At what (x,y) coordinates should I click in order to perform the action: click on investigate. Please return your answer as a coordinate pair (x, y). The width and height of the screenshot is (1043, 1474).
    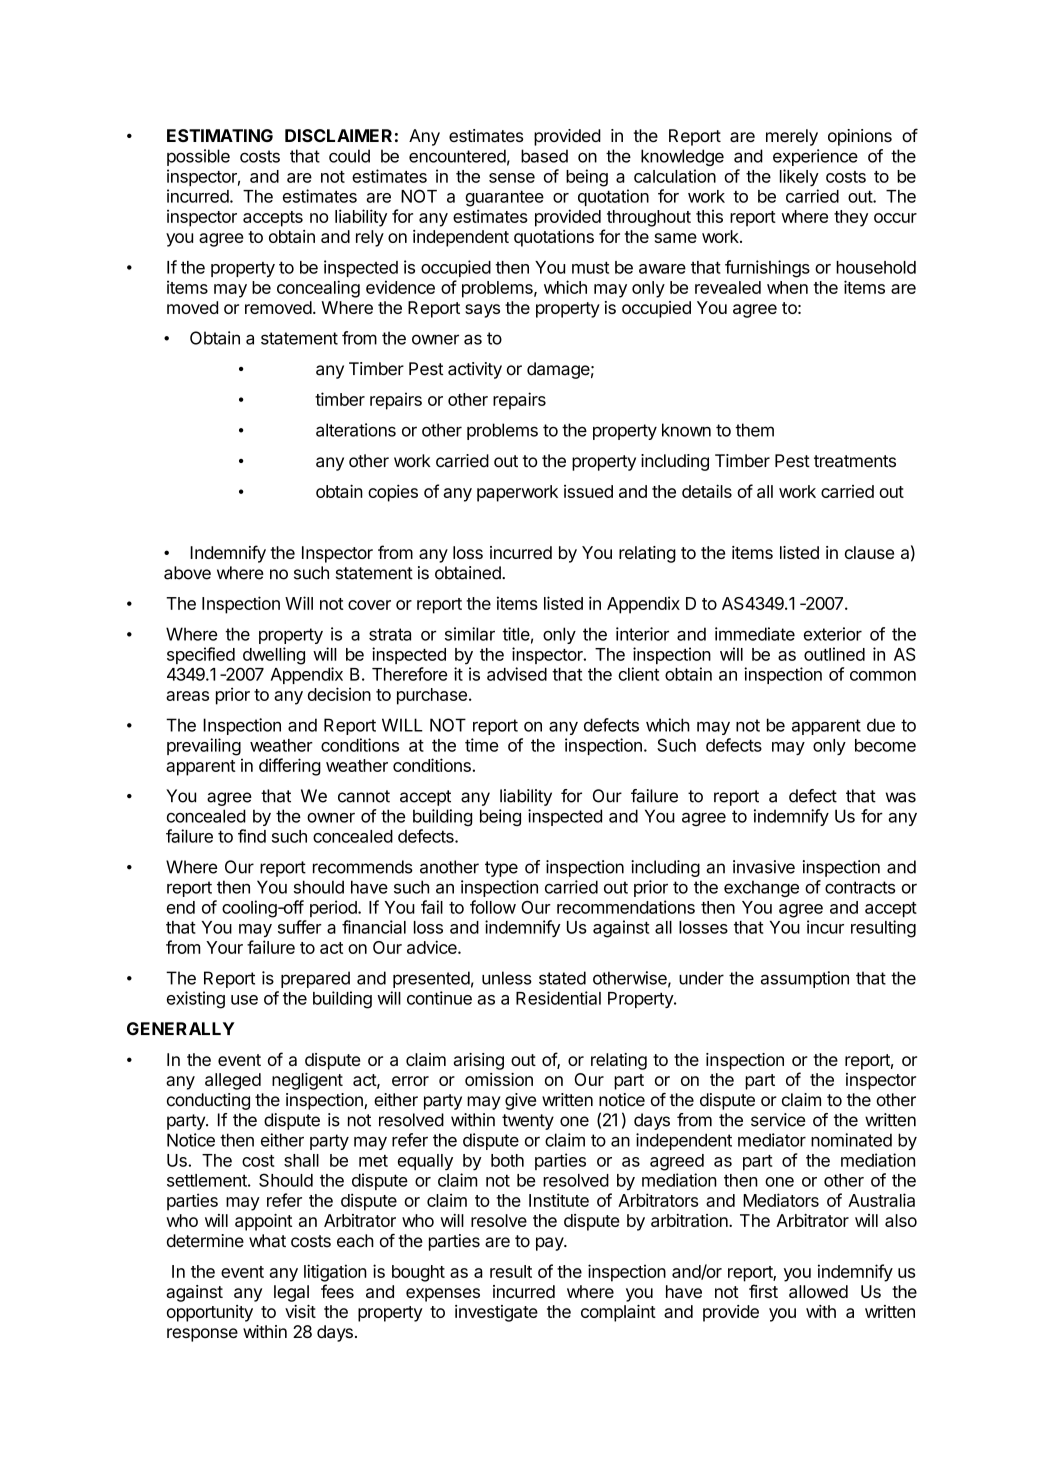
    Looking at the image, I should click on (496, 1313).
